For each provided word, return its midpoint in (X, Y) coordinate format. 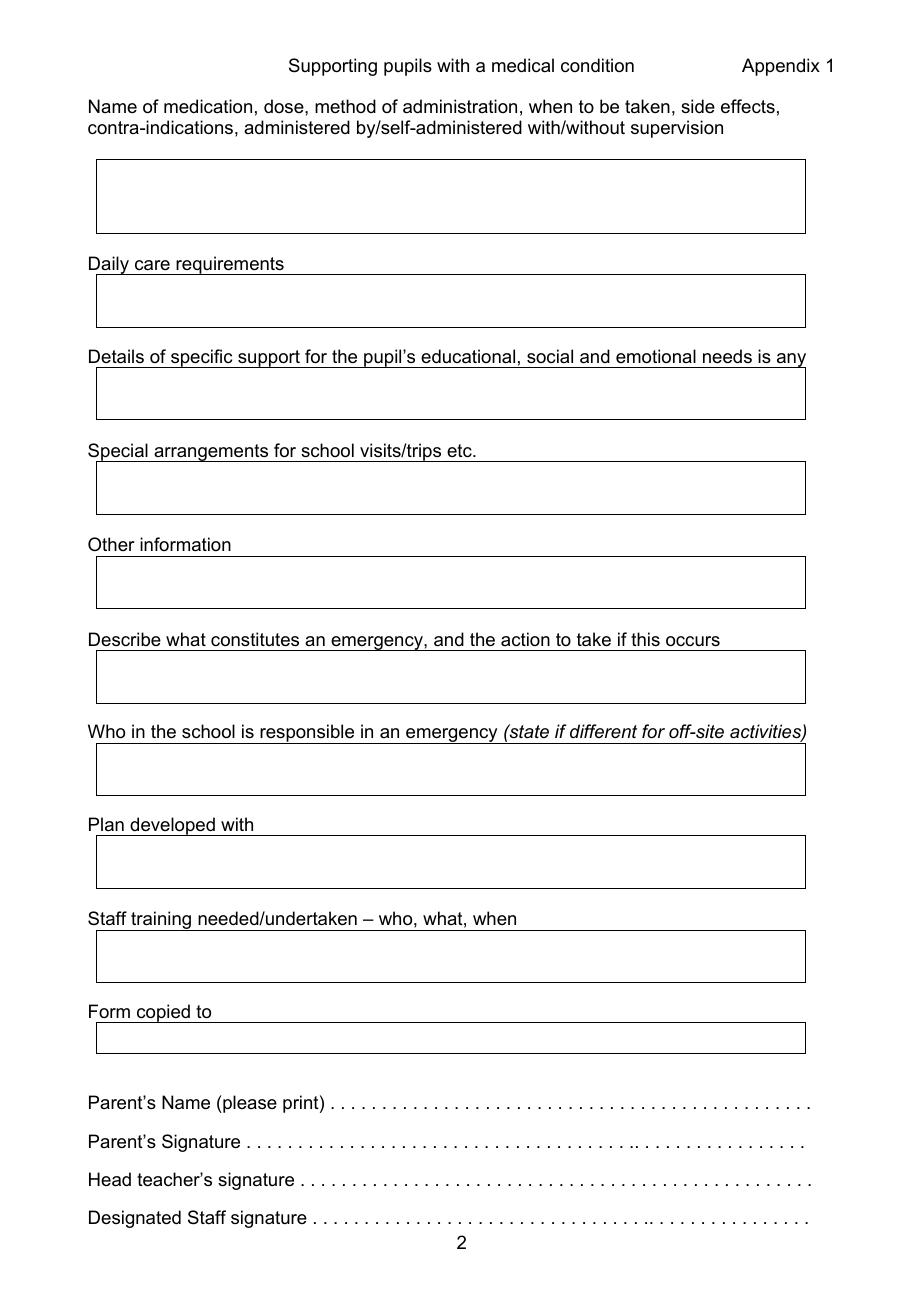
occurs (693, 641)
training (161, 921)
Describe (125, 639)
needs (727, 356)
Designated (135, 1219)
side (698, 106)
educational (468, 356)
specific (202, 358)
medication (208, 106)
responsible (307, 734)
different (603, 731)
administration (460, 106)
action (525, 639)
